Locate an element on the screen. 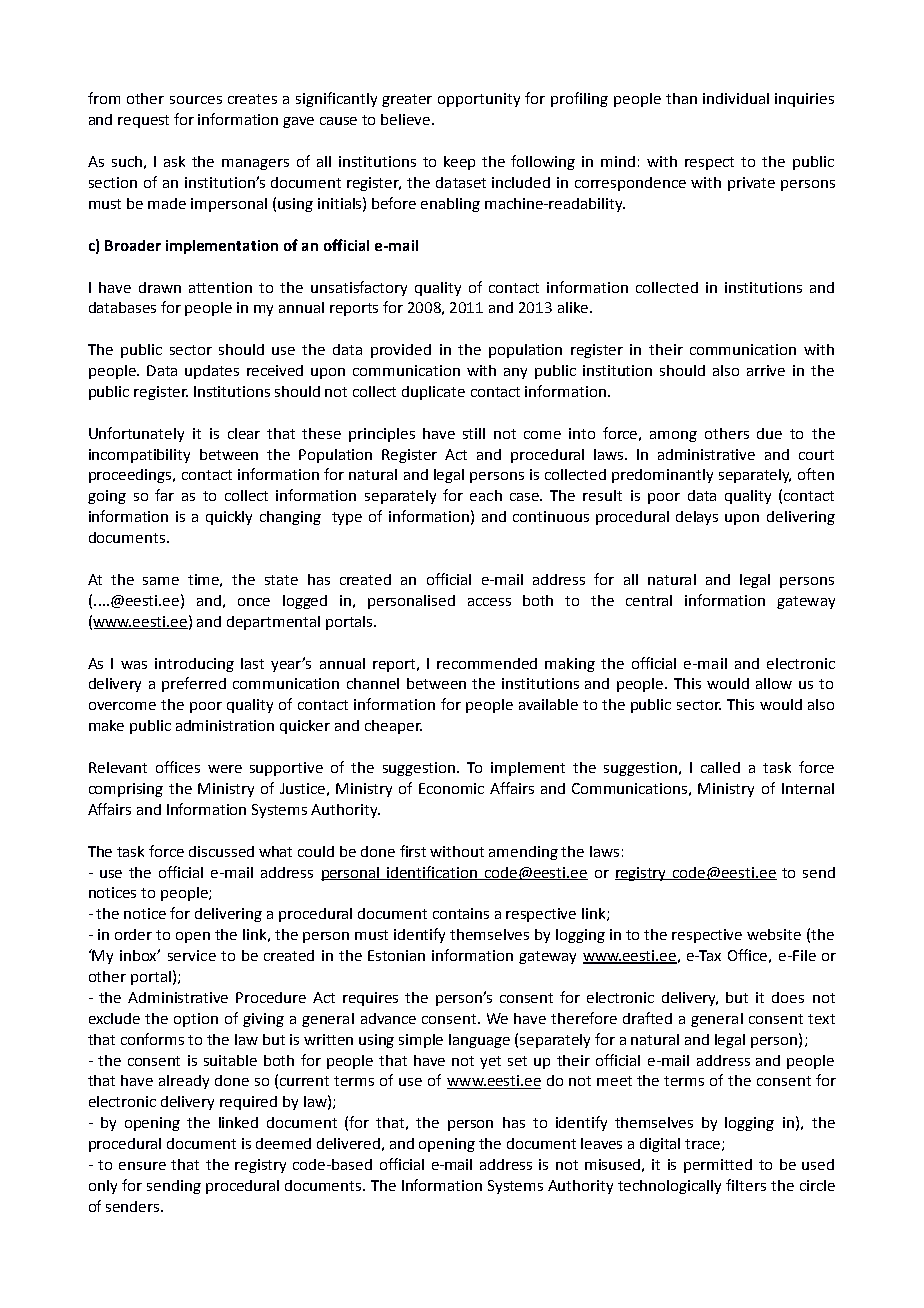 The width and height of the screenshot is (924, 1308). recommended is located at coordinates (487, 663).
